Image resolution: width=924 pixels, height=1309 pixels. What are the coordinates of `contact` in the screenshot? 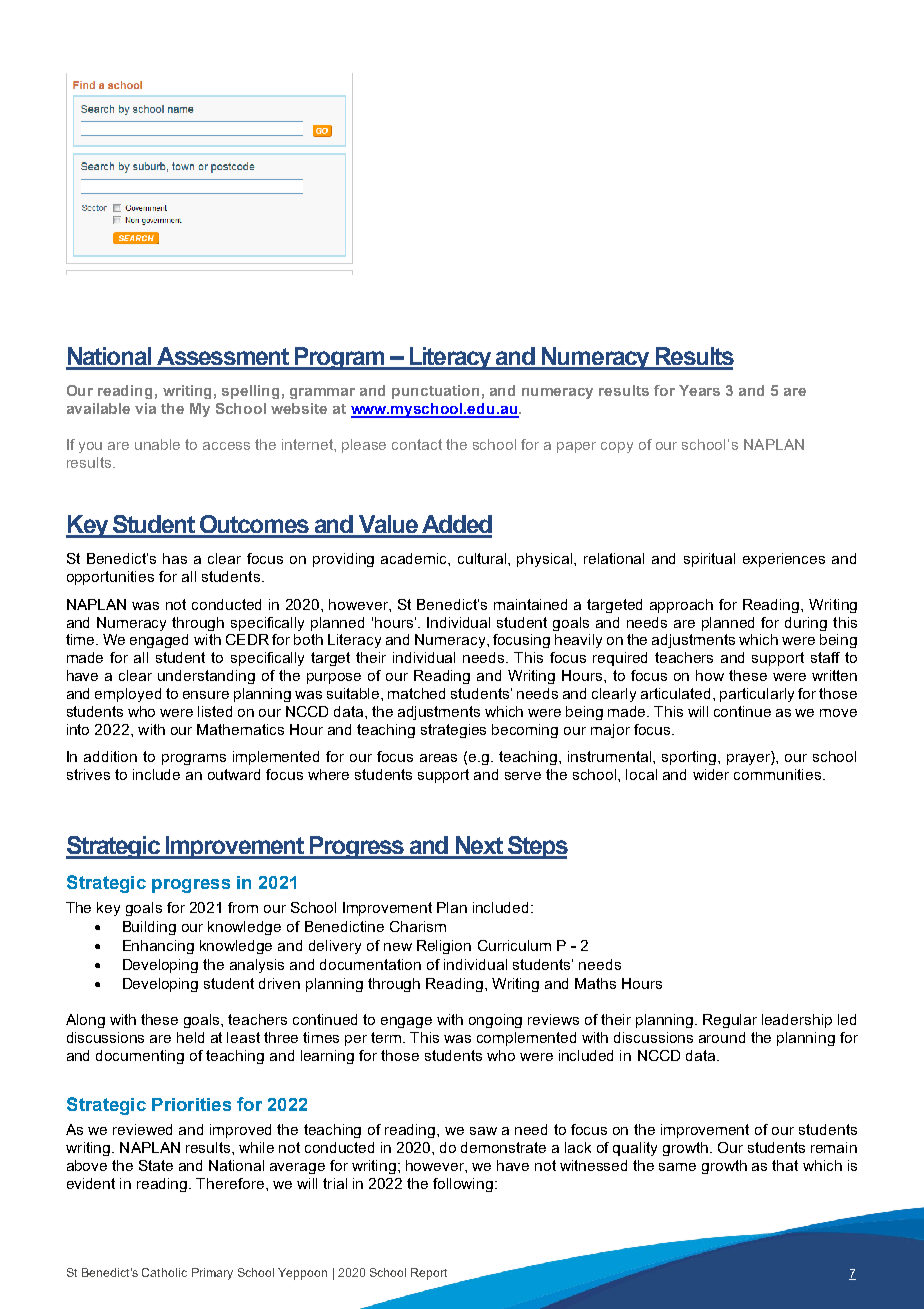 It's located at (417, 444).
